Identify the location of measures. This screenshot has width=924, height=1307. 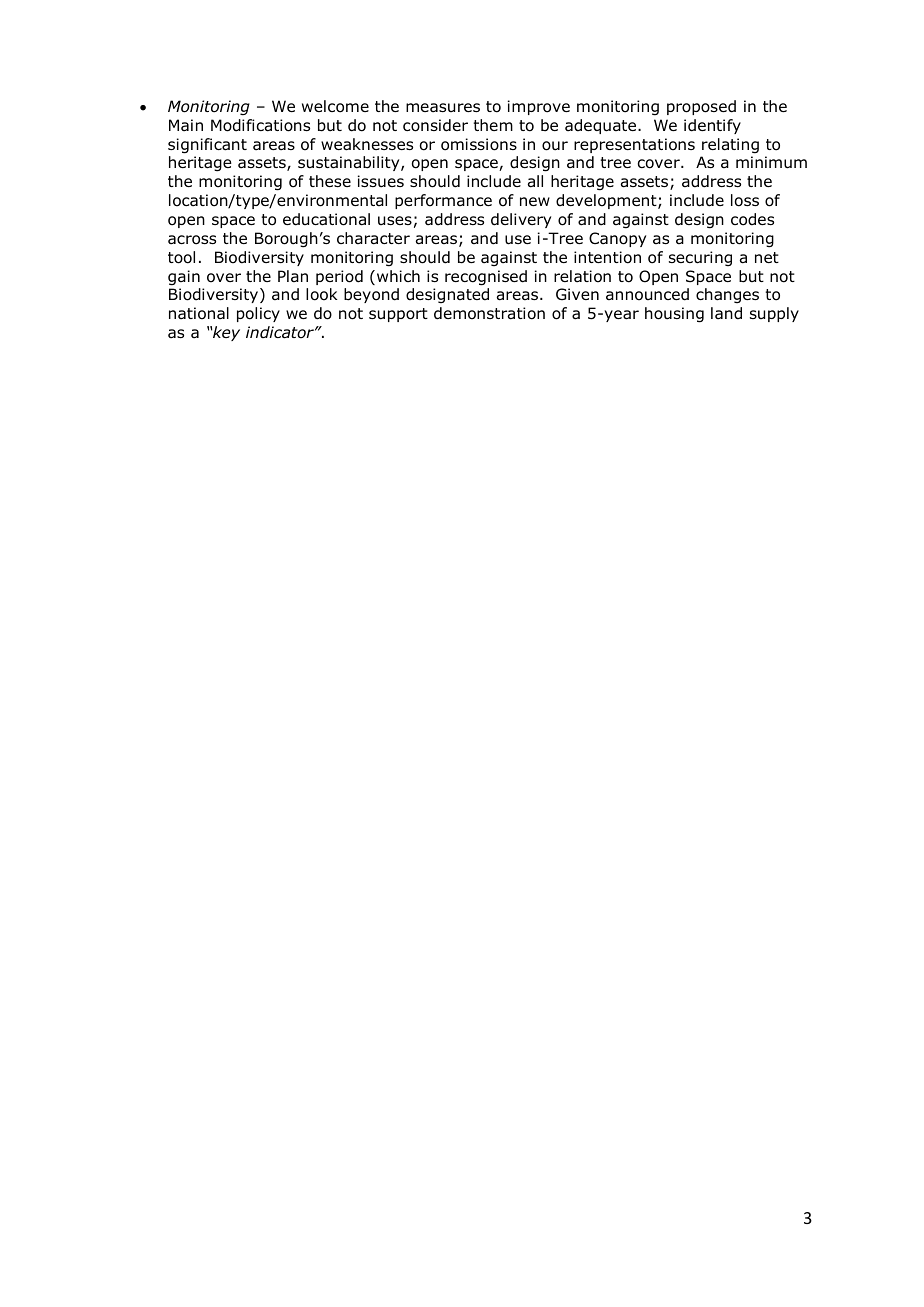
(443, 108).
